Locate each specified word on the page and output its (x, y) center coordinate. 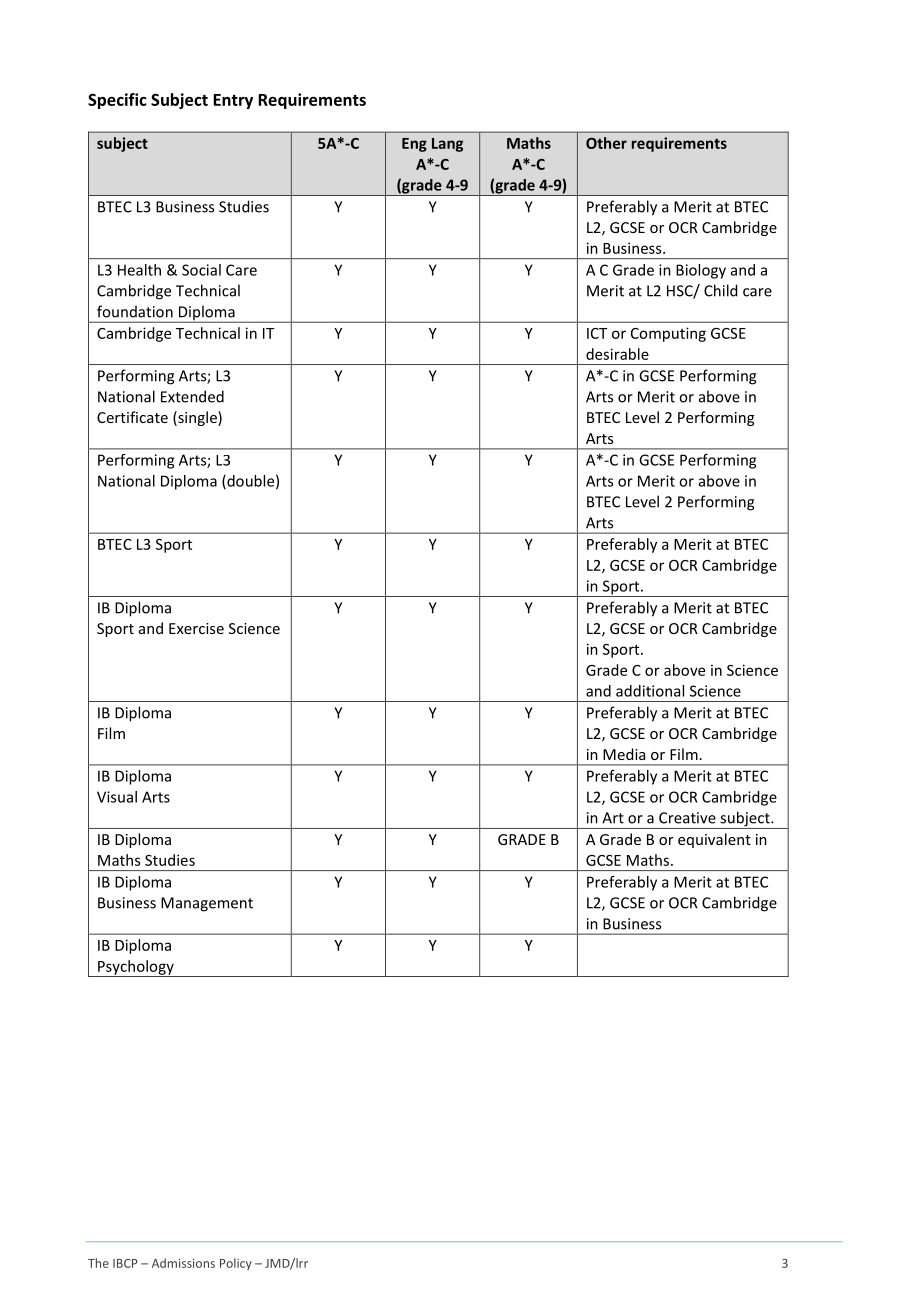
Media (624, 754)
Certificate (132, 417)
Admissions (183, 1263)
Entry (233, 101)
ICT (597, 333)
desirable (617, 354)
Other (606, 143)
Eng (414, 145)
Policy (236, 1264)
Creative (687, 818)
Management (207, 904)
